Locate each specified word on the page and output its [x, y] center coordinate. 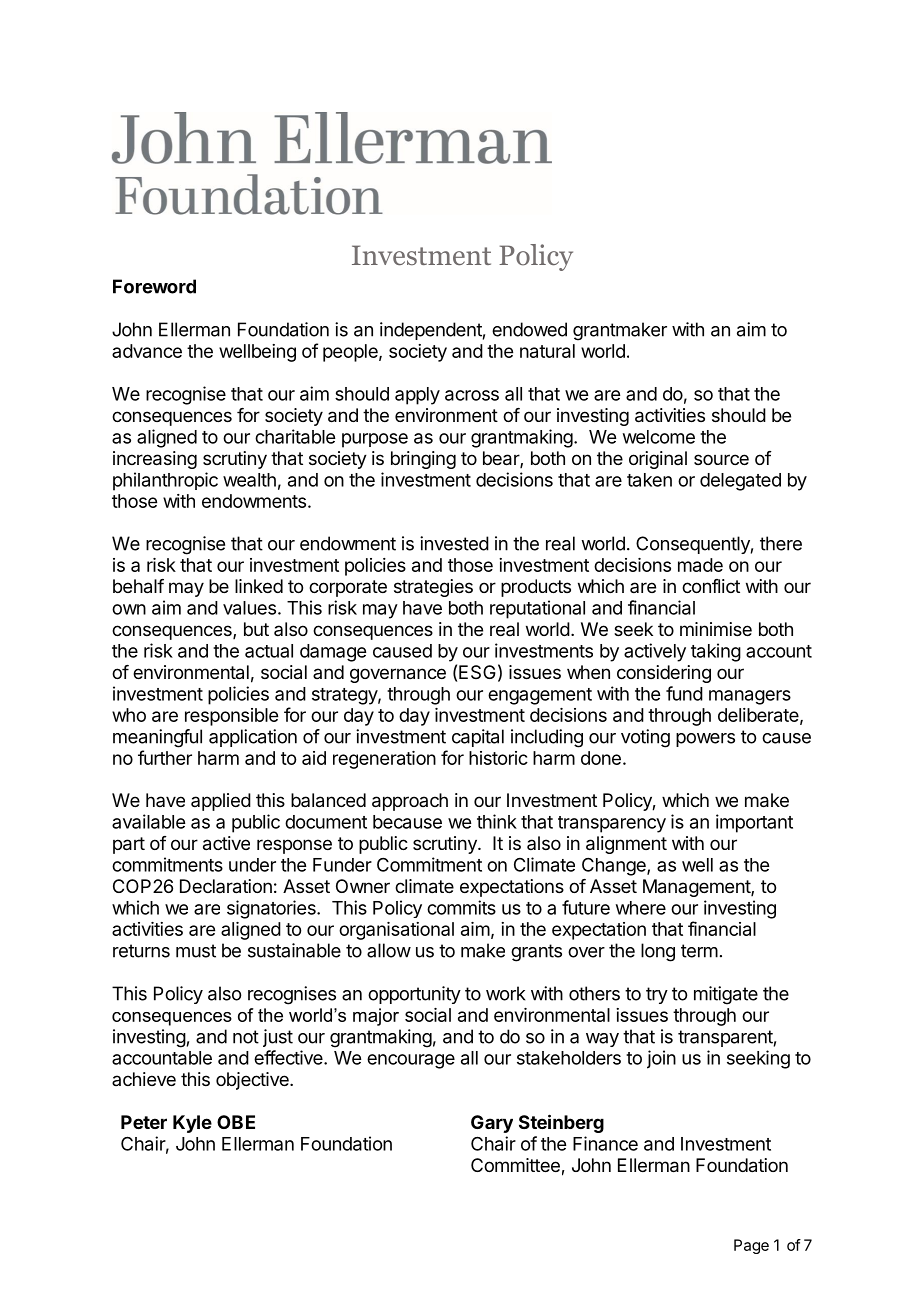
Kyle [192, 1124]
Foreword [154, 286]
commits [461, 907]
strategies [433, 588]
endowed [529, 329]
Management [697, 888]
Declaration [226, 886]
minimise [716, 629]
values [249, 608]
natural [547, 351]
